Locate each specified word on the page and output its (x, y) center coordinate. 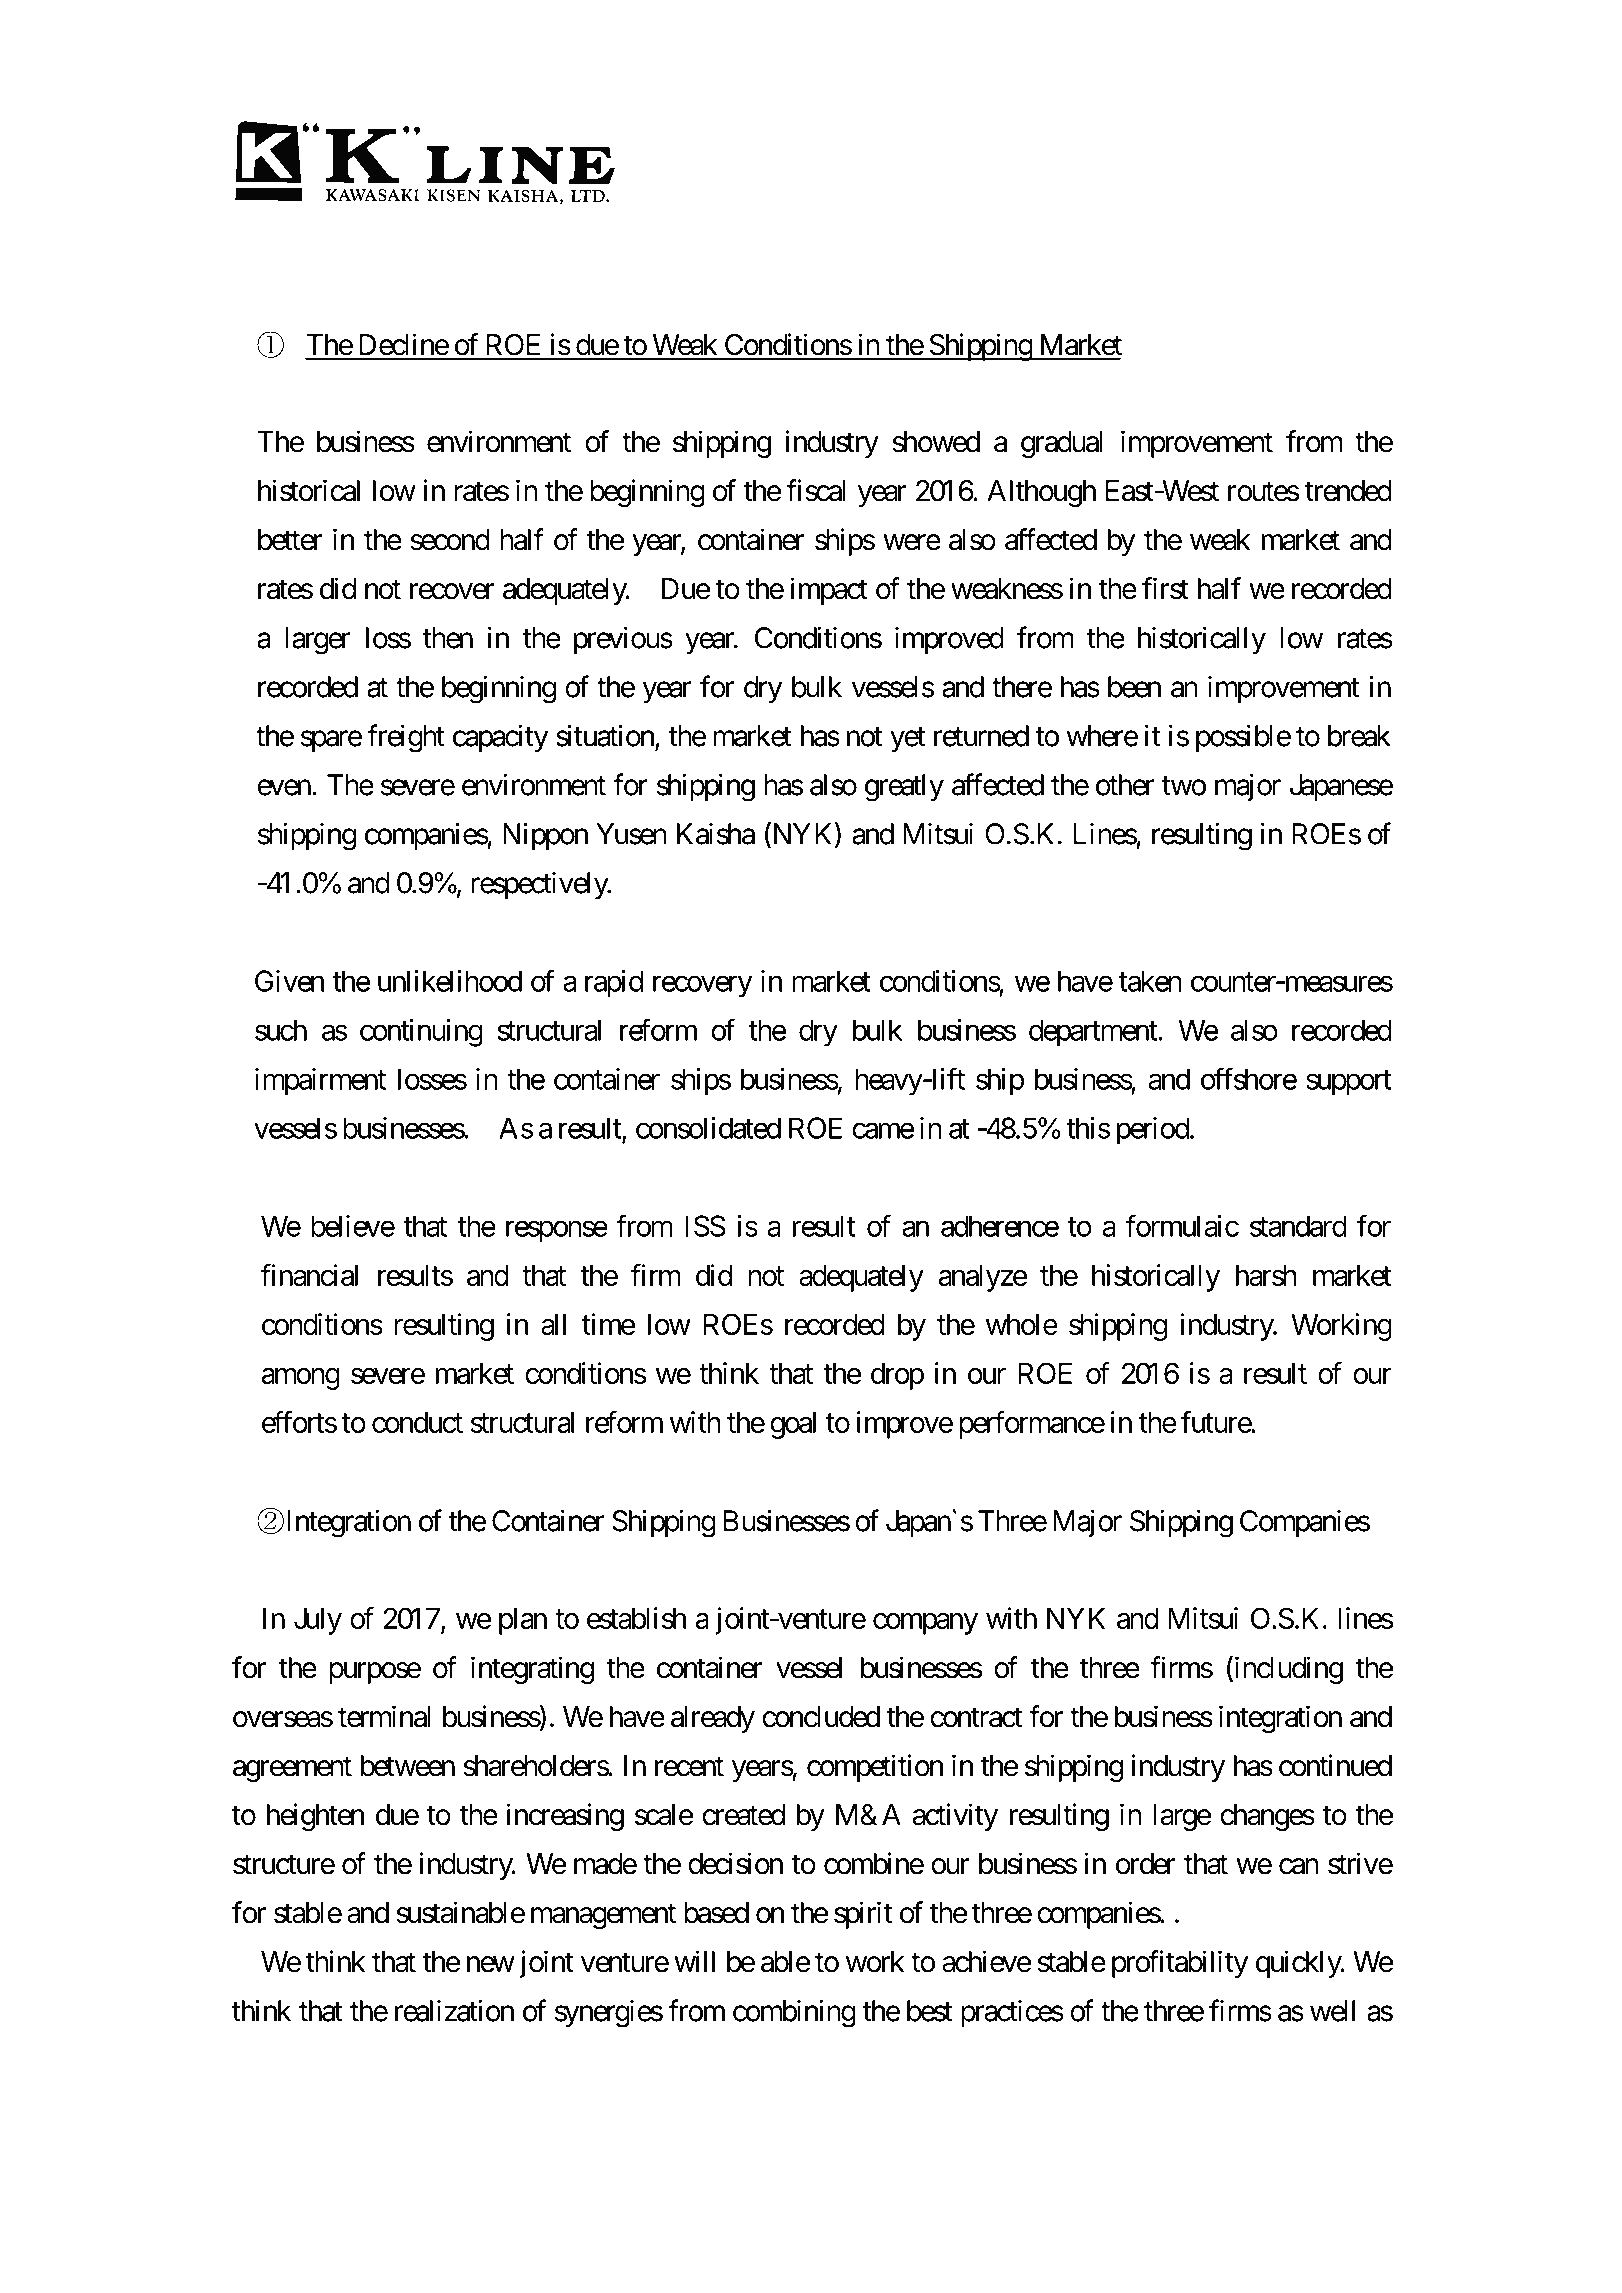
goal (793, 1425)
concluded (821, 1717)
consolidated (708, 1128)
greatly (904, 788)
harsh (1266, 1275)
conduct (417, 1422)
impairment (320, 1082)
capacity (500, 738)
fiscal (816, 490)
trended (1348, 491)
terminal (384, 1716)
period (1153, 1131)
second (450, 540)
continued (1335, 1765)
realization (454, 2010)
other (1125, 785)
